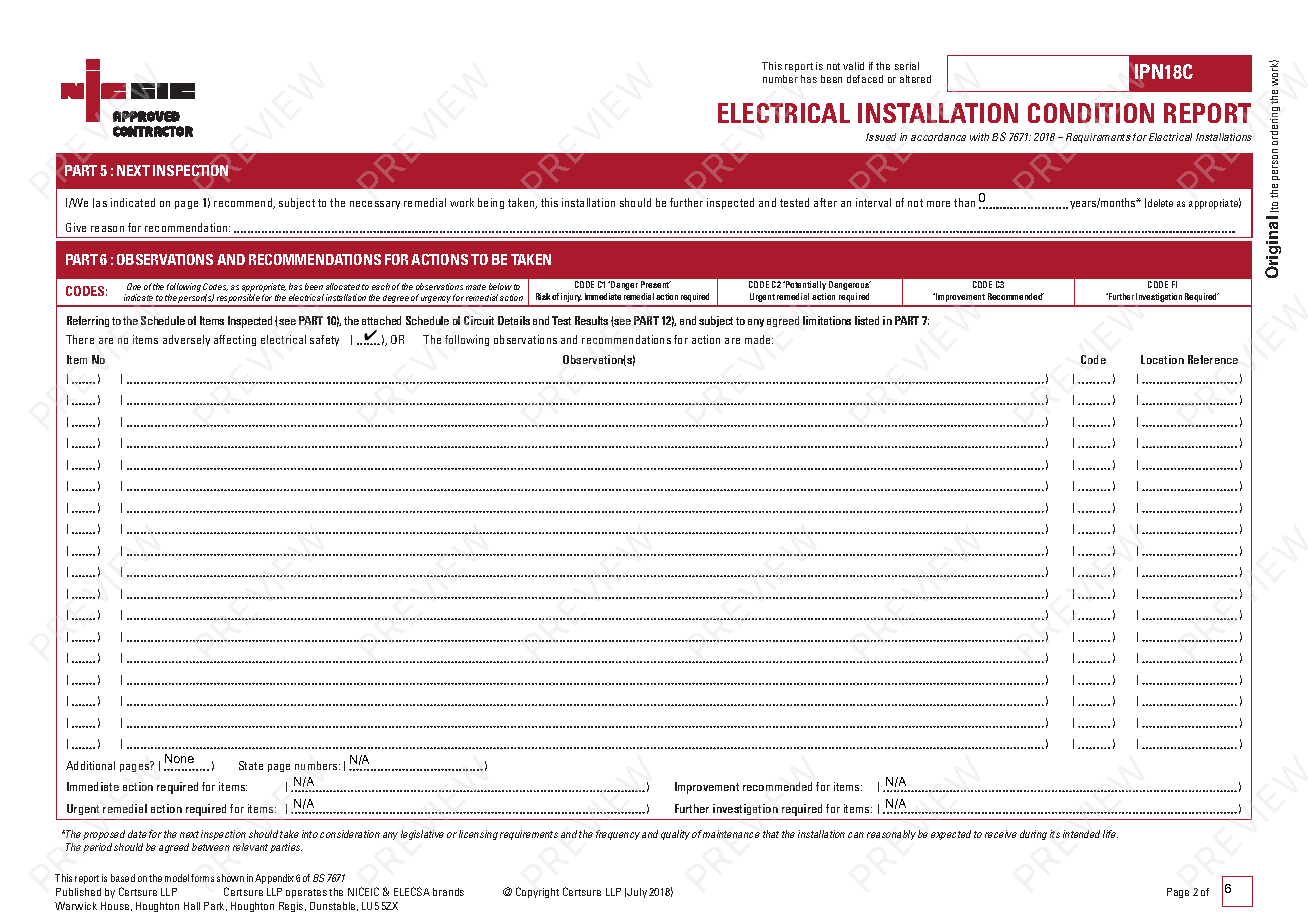 This screenshot has width=1308, height=924. I want to click on affecting, so click(235, 340).
